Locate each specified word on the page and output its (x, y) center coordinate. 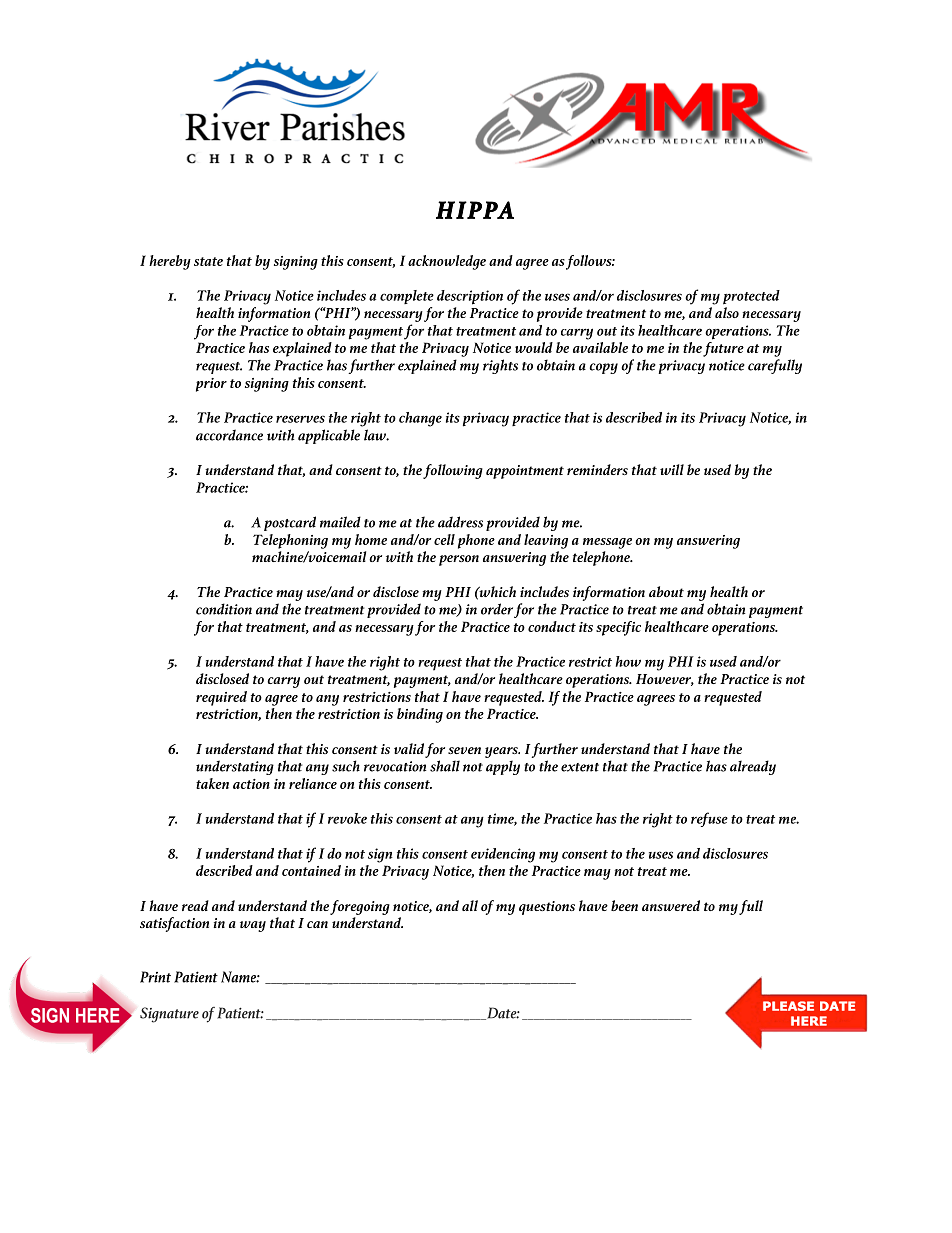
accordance (229, 435)
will (672, 469)
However (665, 680)
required (221, 698)
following (453, 471)
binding (420, 715)
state (208, 261)
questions (547, 908)
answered (671, 905)
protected (751, 297)
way (253, 926)
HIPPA (475, 210)
